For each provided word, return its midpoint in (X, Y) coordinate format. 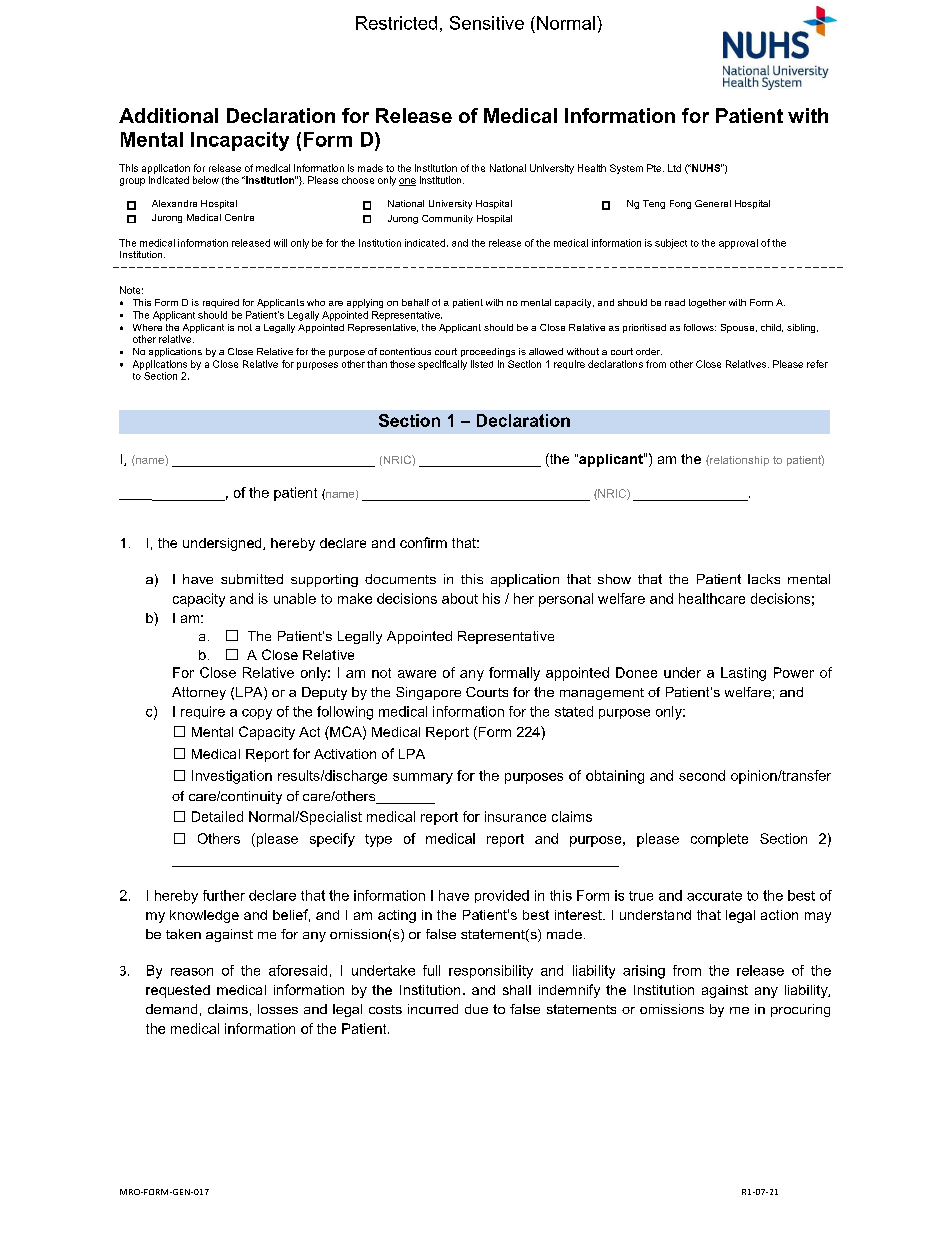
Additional (168, 115)
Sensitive (487, 23)
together (707, 303)
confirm (423, 542)
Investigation (232, 777)
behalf (415, 302)
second (702, 775)
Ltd (674, 168)
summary (423, 778)
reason (192, 972)
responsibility (491, 972)
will (280, 243)
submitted (252, 579)
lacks (764, 579)
